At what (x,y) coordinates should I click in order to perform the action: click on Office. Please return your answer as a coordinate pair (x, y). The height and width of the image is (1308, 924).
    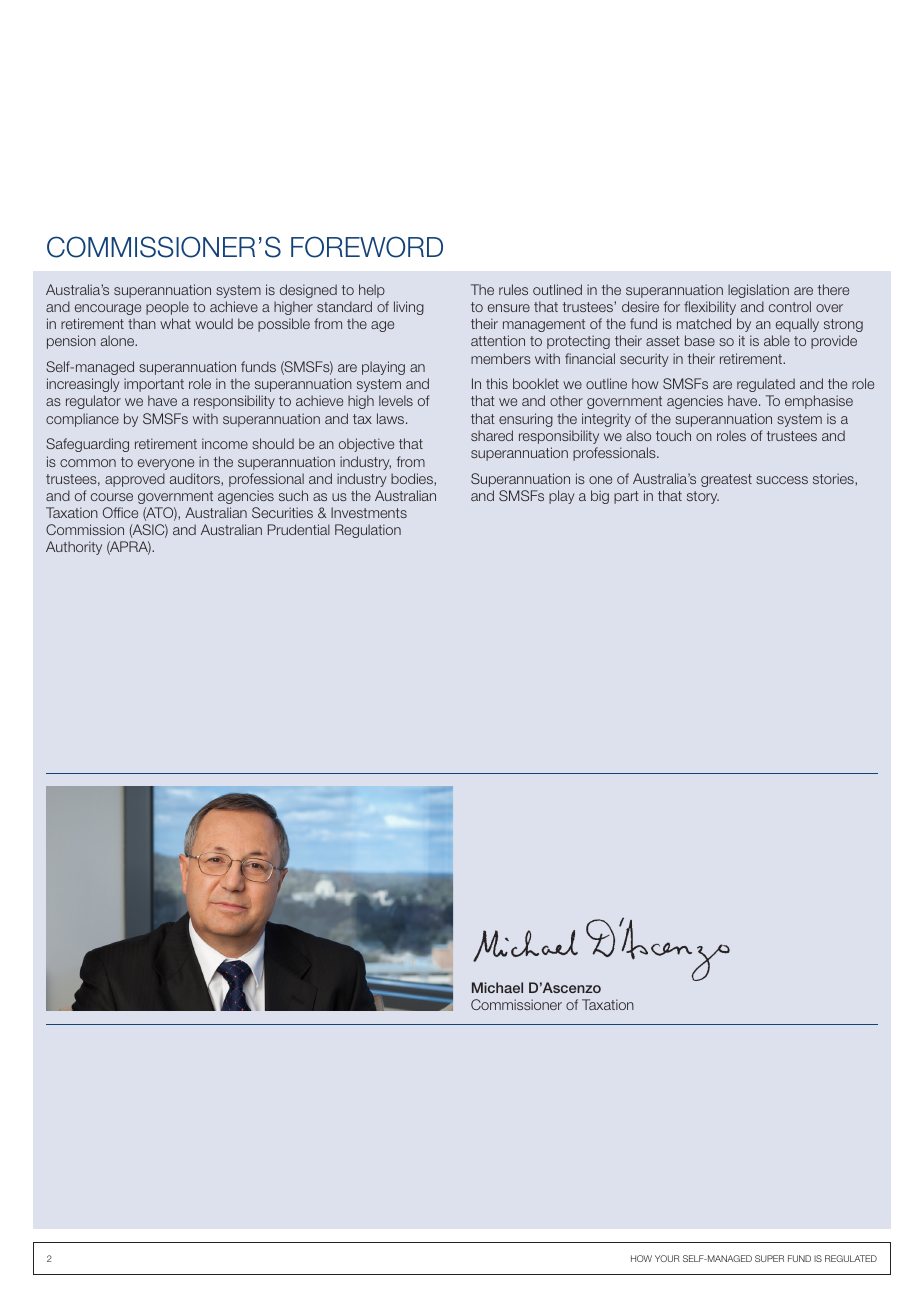
    Looking at the image, I should click on (120, 512).
